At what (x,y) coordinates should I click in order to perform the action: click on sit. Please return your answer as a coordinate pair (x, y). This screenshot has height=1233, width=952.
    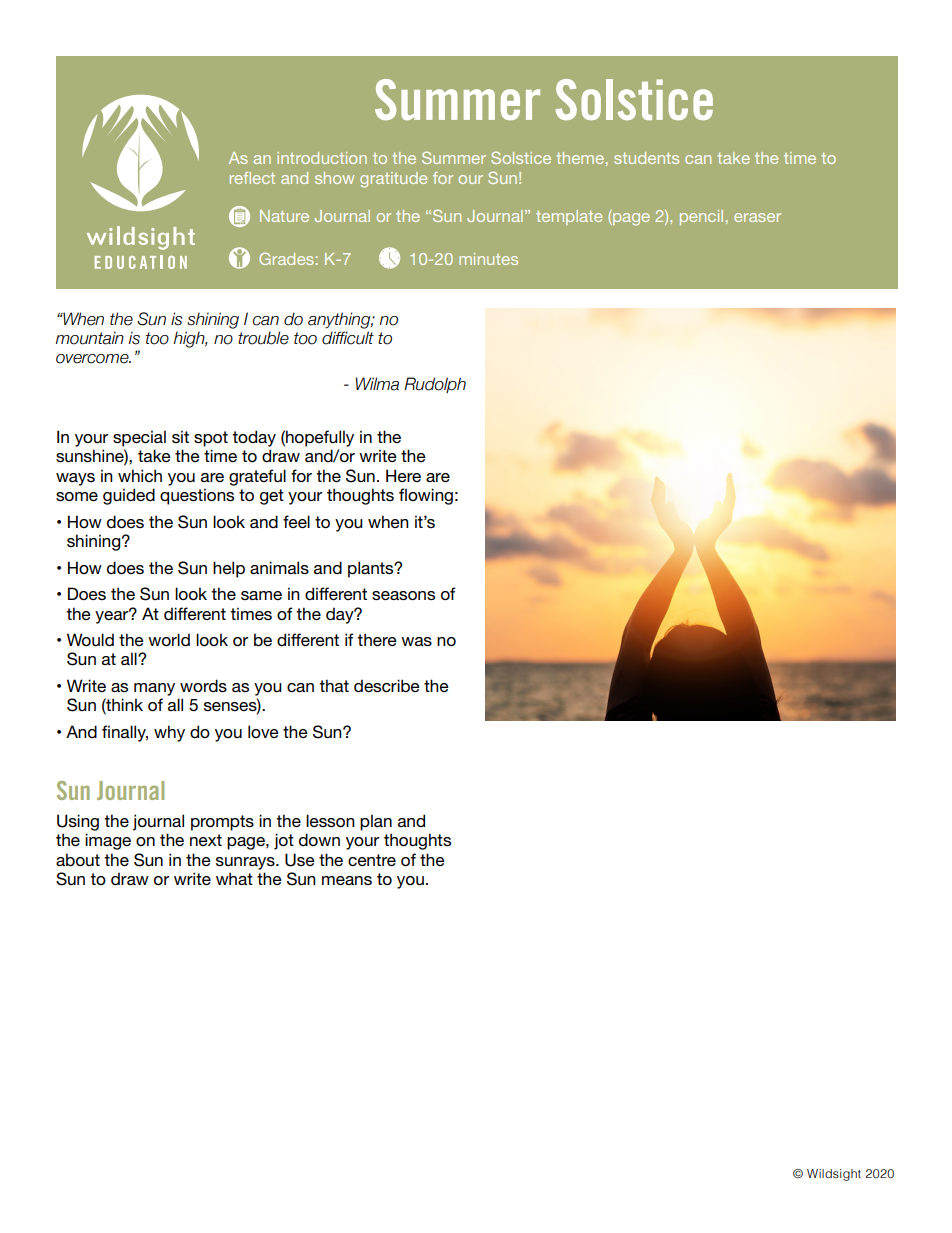
    Looking at the image, I should click on (180, 436).
